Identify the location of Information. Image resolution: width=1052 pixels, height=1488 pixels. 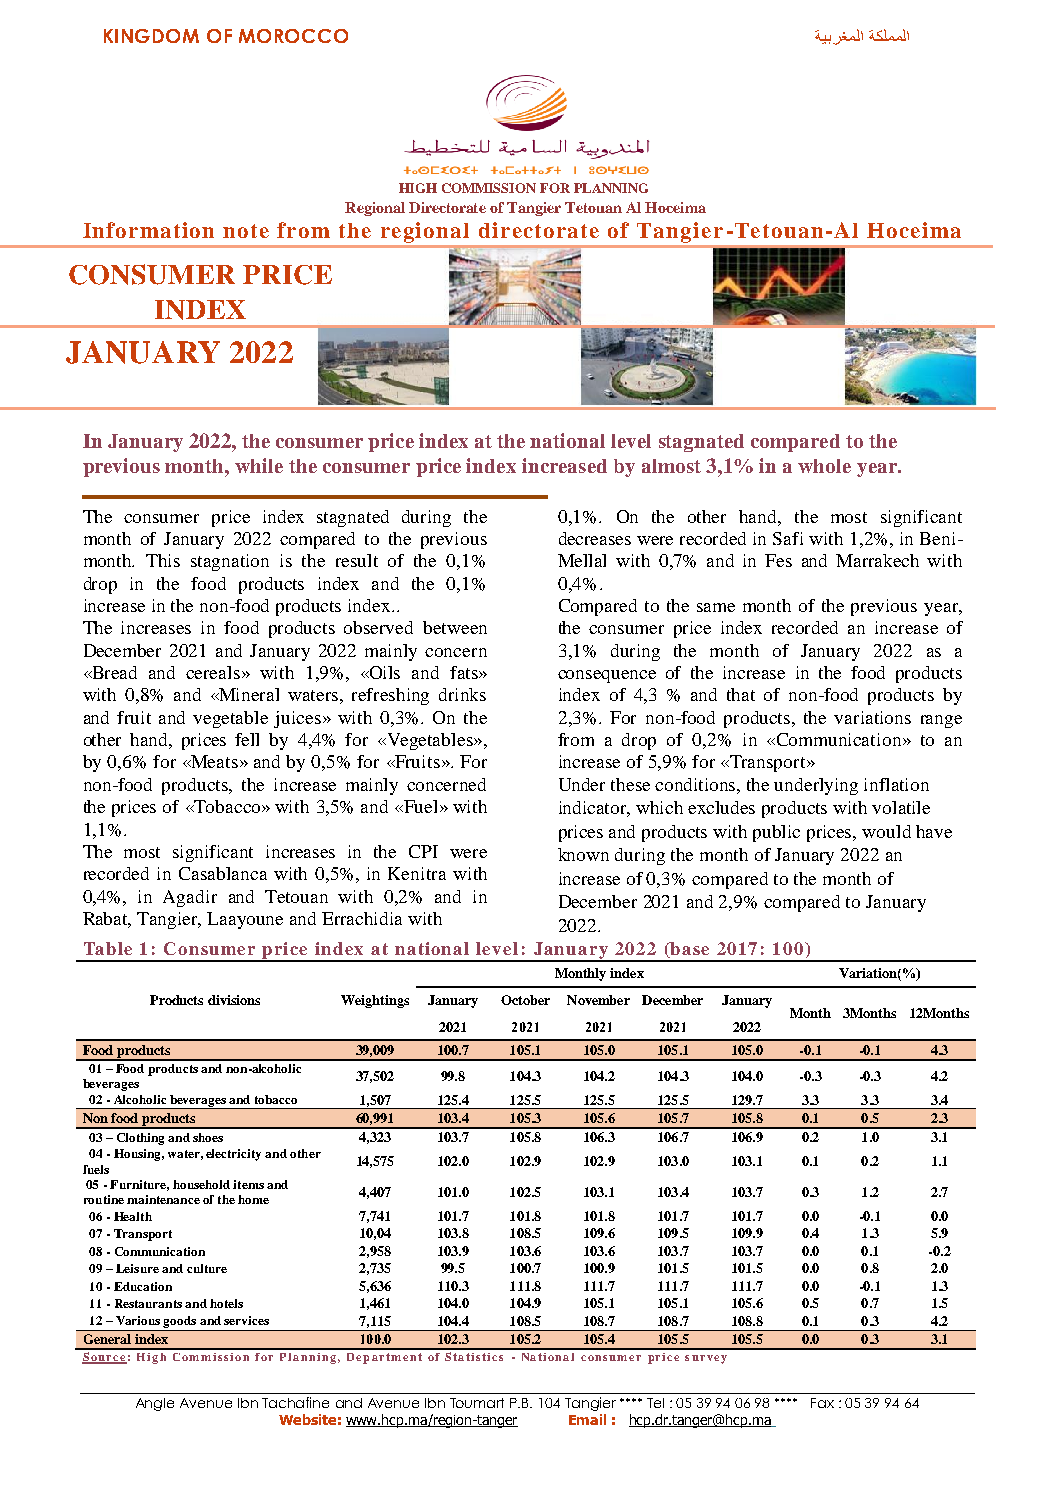
(148, 230).
